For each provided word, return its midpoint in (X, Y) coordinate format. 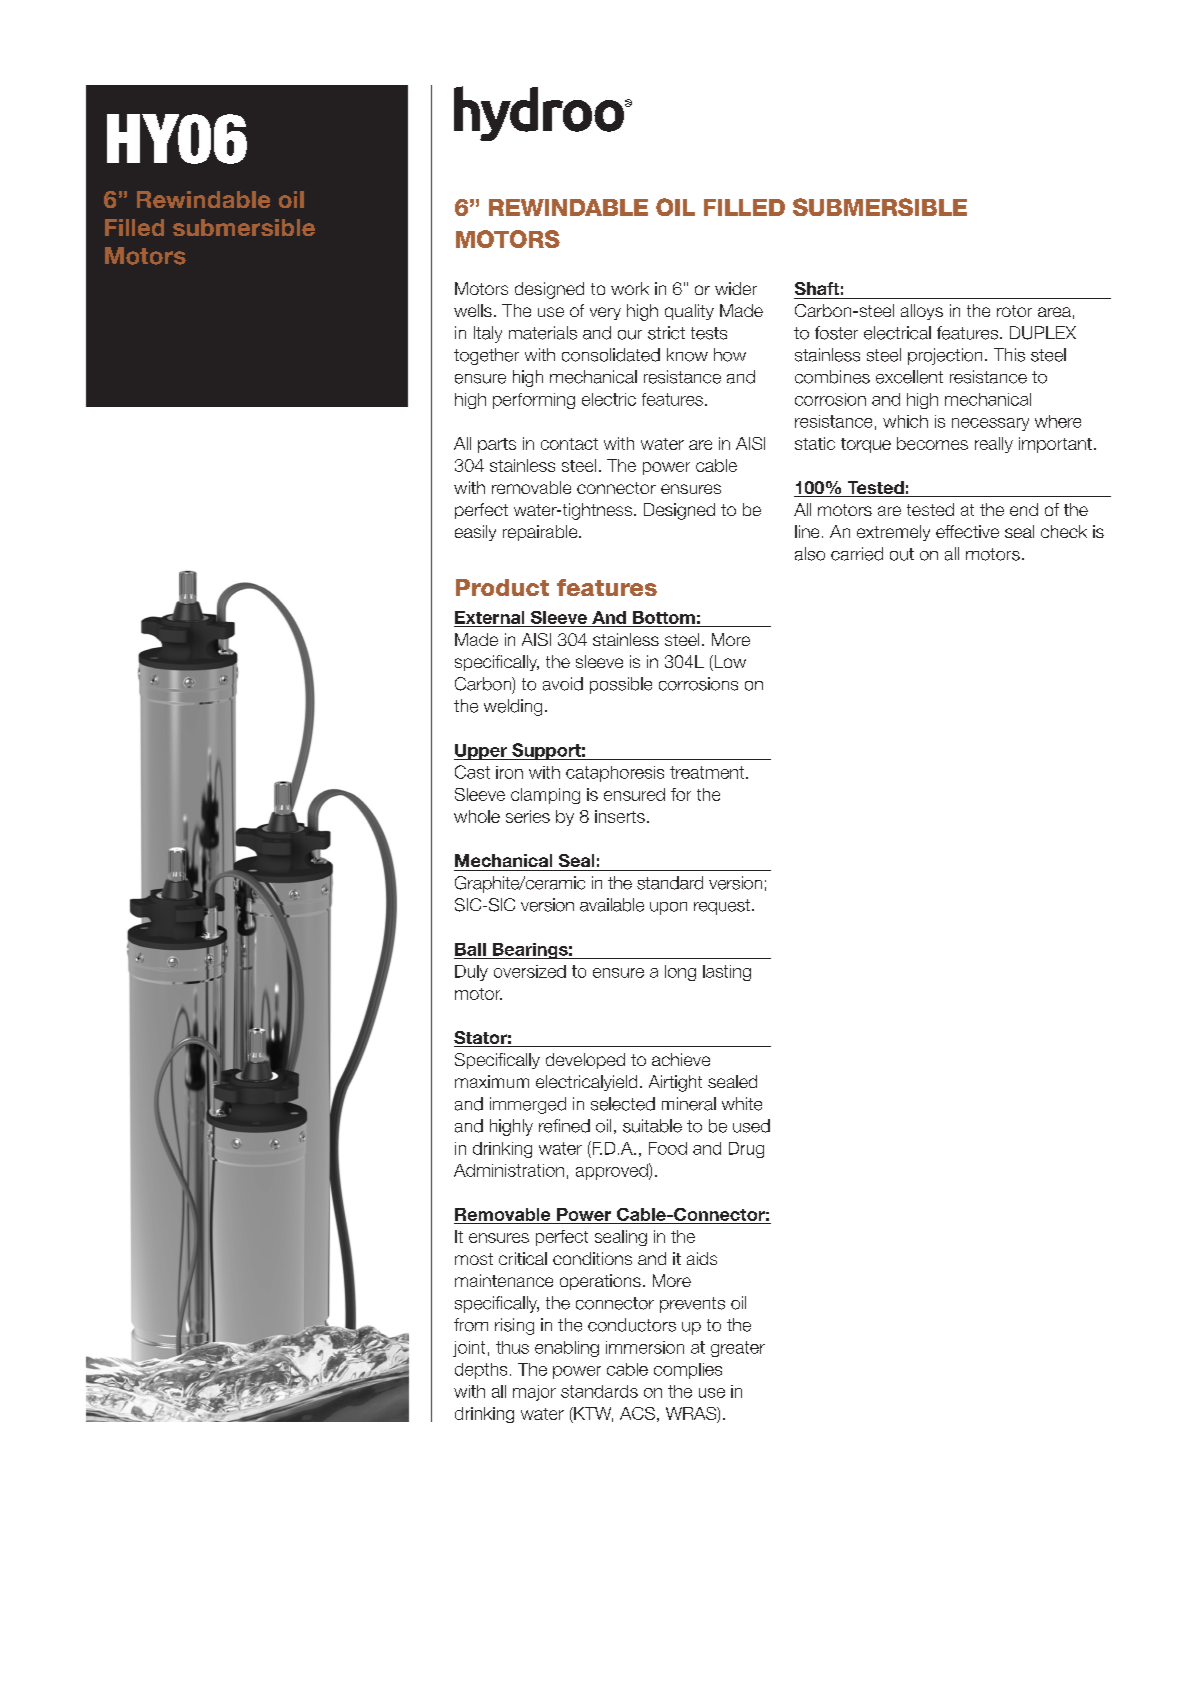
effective (967, 531)
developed (585, 1061)
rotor (1014, 311)
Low (729, 663)
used (751, 1126)
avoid (563, 684)
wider (736, 288)
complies (688, 1371)
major (534, 1393)
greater (738, 1349)
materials (543, 333)
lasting (727, 973)
